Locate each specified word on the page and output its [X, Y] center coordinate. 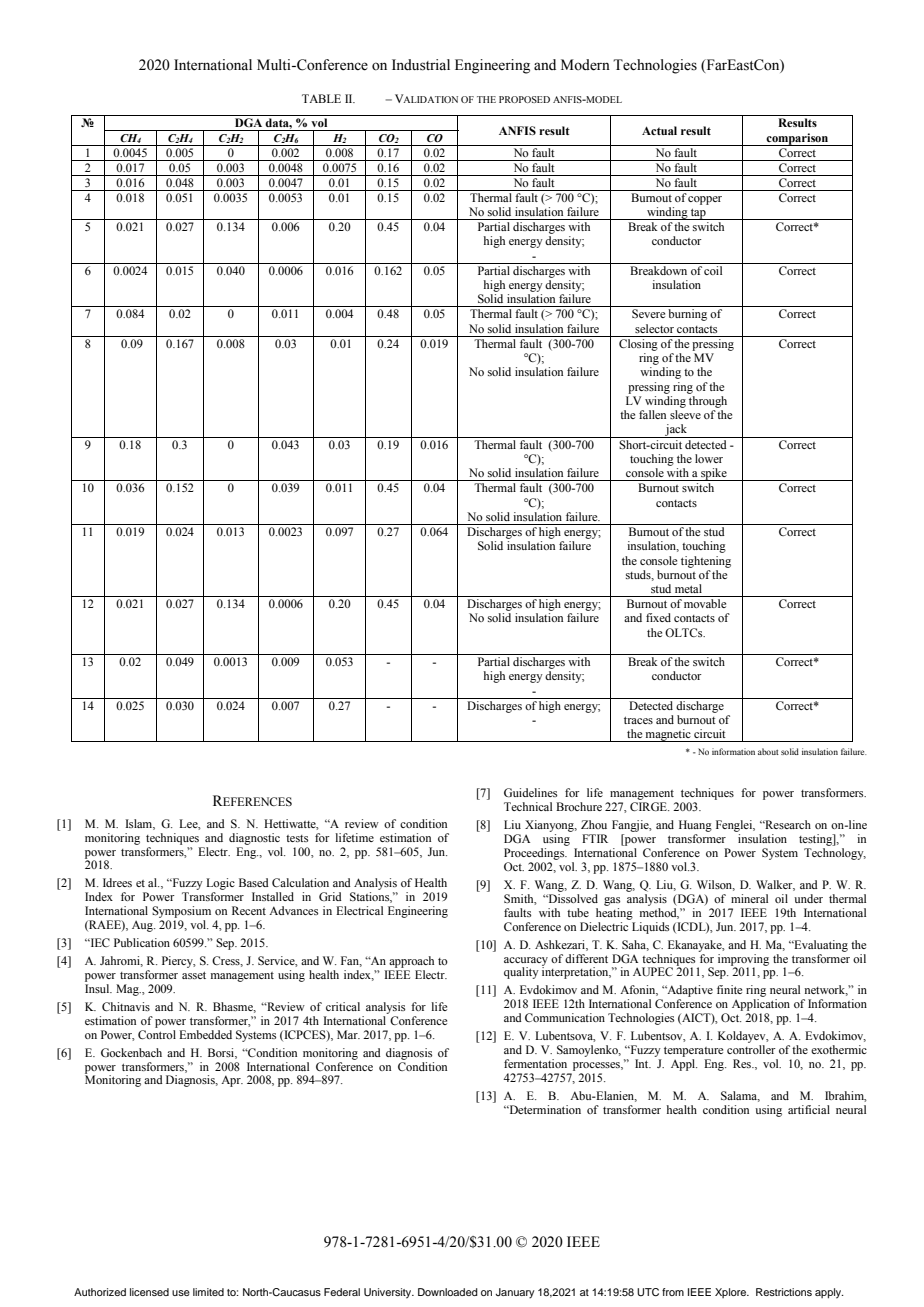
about [768, 751]
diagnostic [254, 839]
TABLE [321, 98]
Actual [659, 130]
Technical [528, 806]
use [181, 1293]
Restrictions [784, 1292]
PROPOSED [524, 99]
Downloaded [448, 1292]
